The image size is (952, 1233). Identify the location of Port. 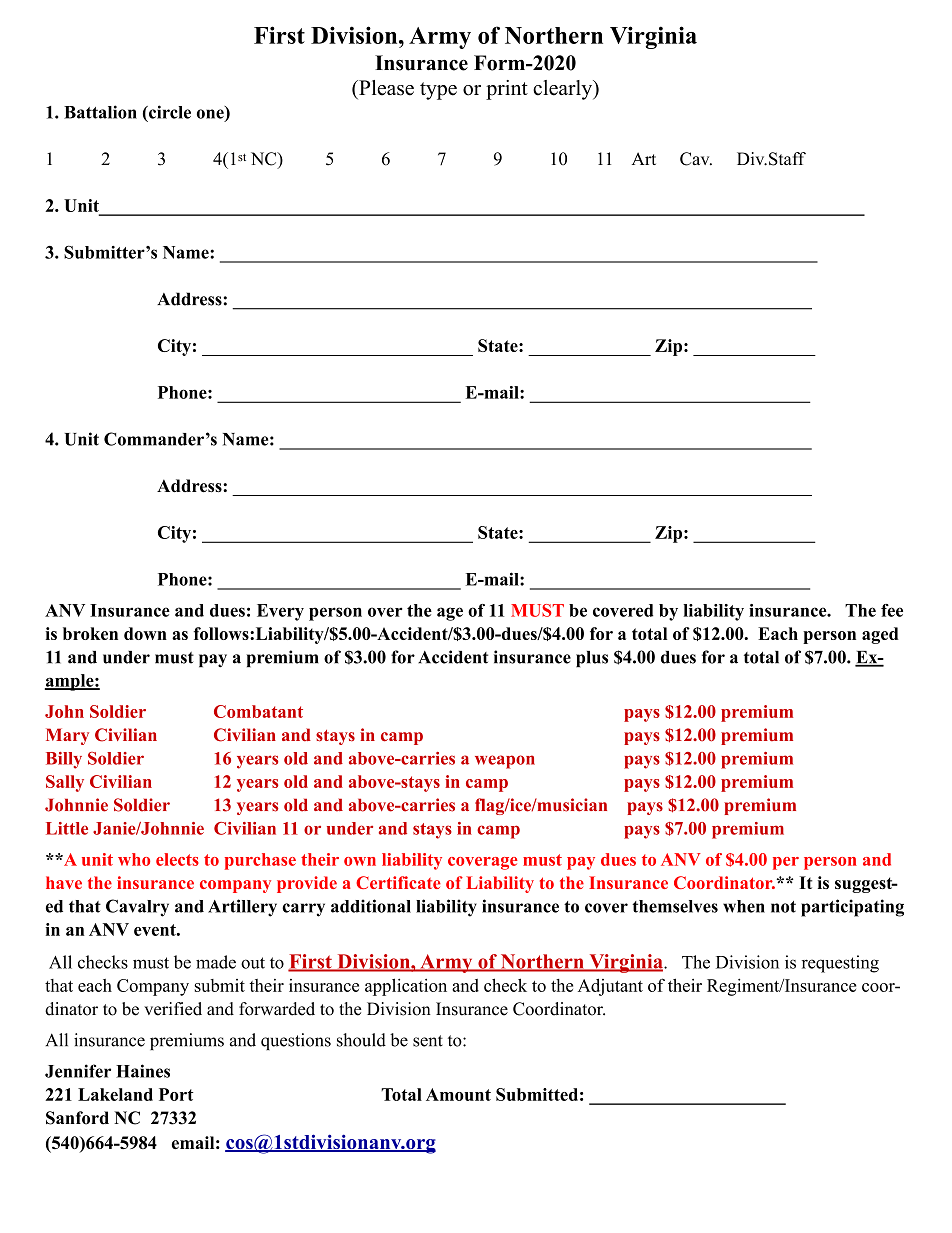
(176, 1094).
